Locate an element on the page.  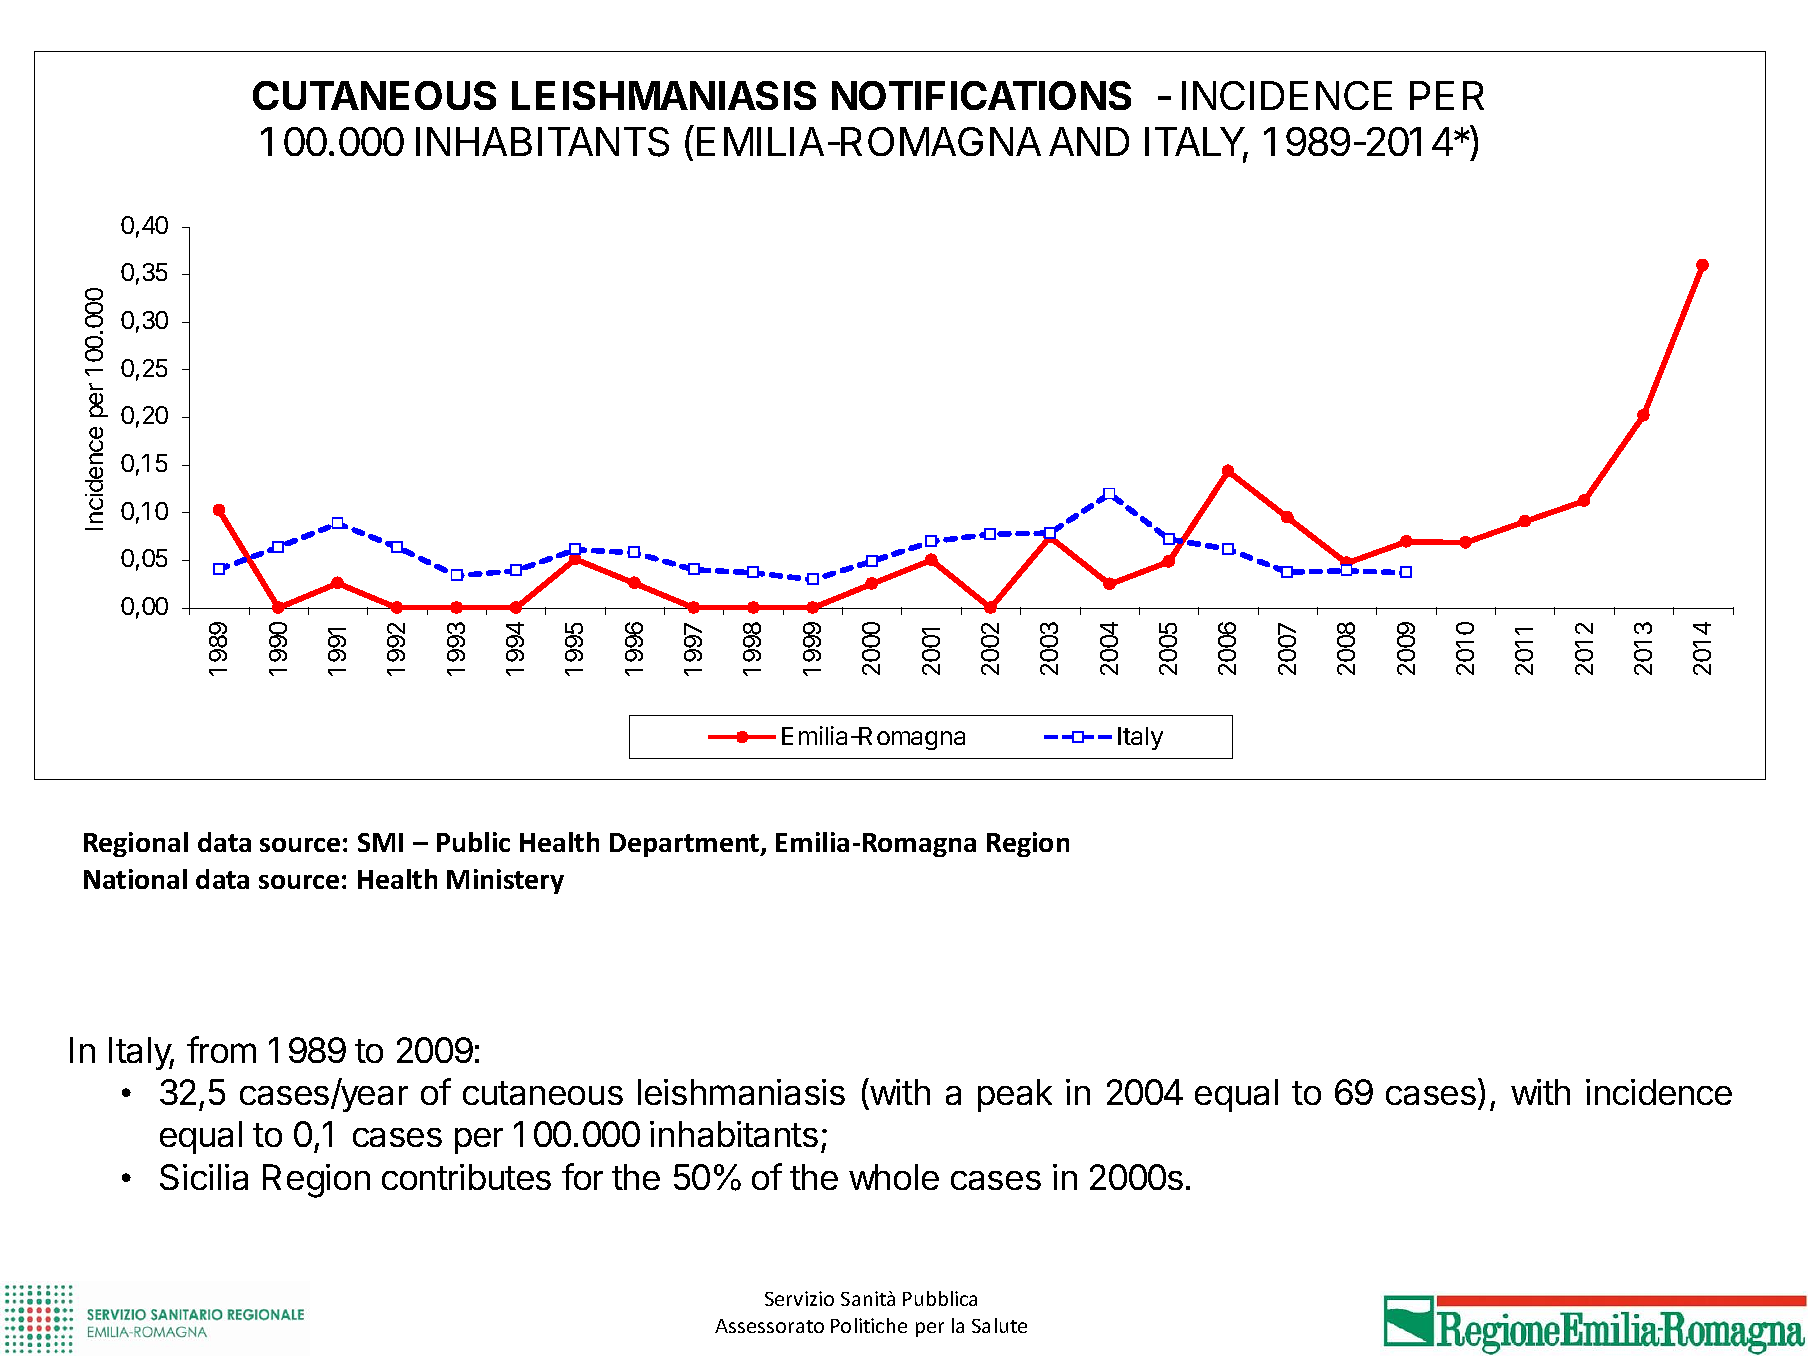
SMI is located at coordinates (380, 842).
